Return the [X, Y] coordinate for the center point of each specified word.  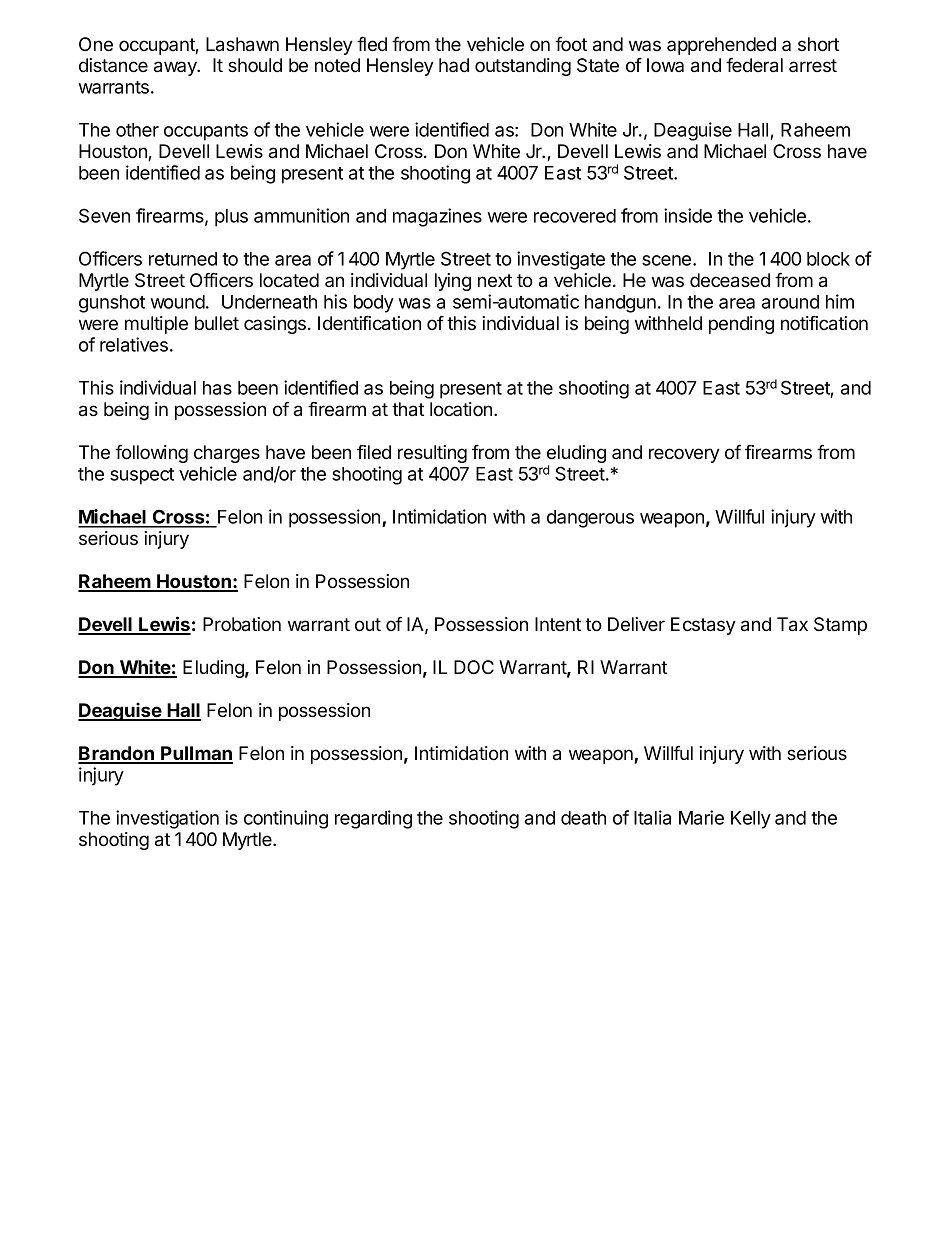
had [454, 65]
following [151, 453]
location [462, 409]
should [255, 65]
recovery [684, 455]
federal [754, 65]
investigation [167, 819]
